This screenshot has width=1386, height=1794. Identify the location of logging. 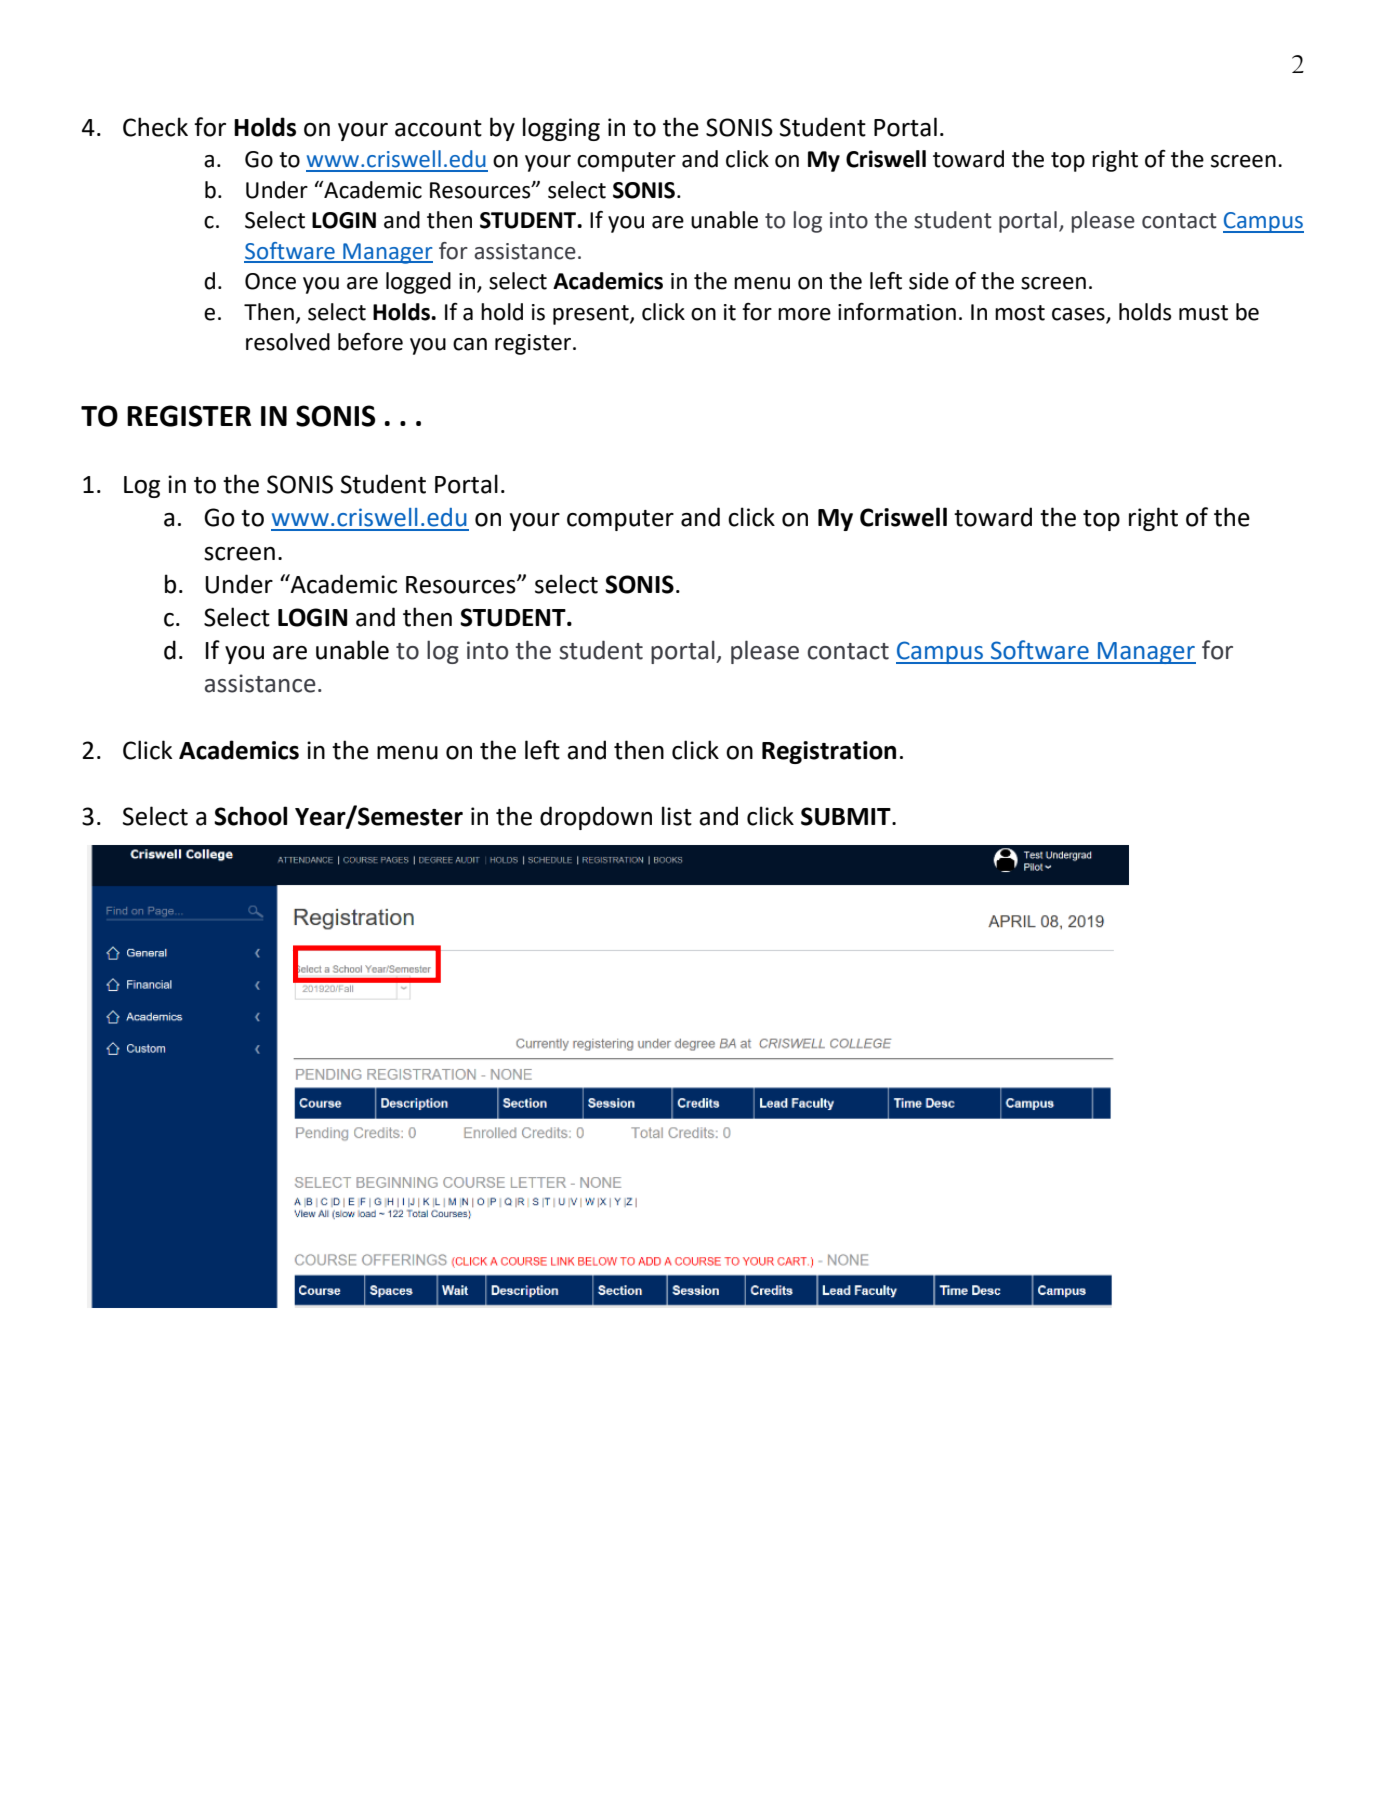
(561, 129).
